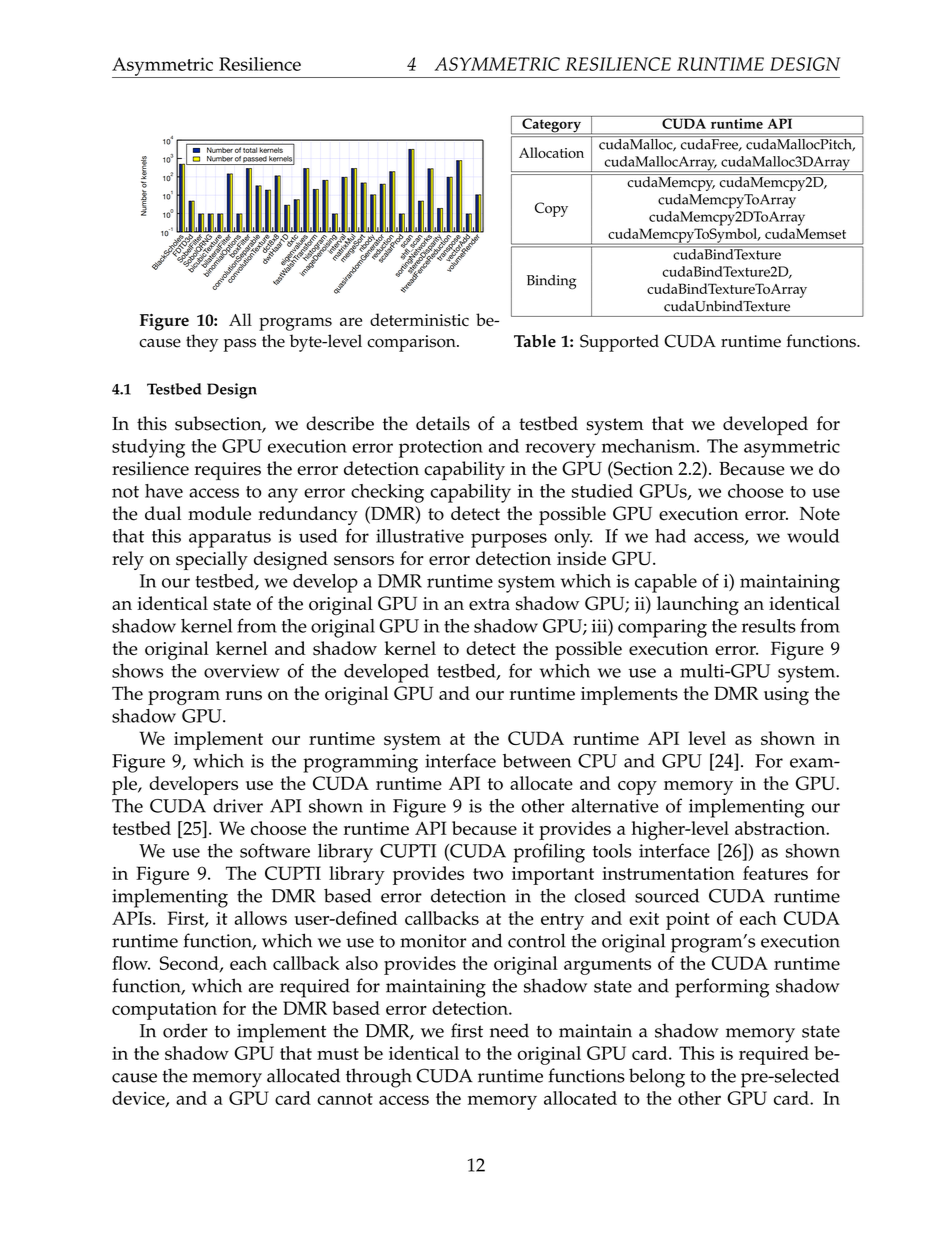 The height and width of the screenshot is (1233, 952). I want to click on extra, so click(489, 604).
